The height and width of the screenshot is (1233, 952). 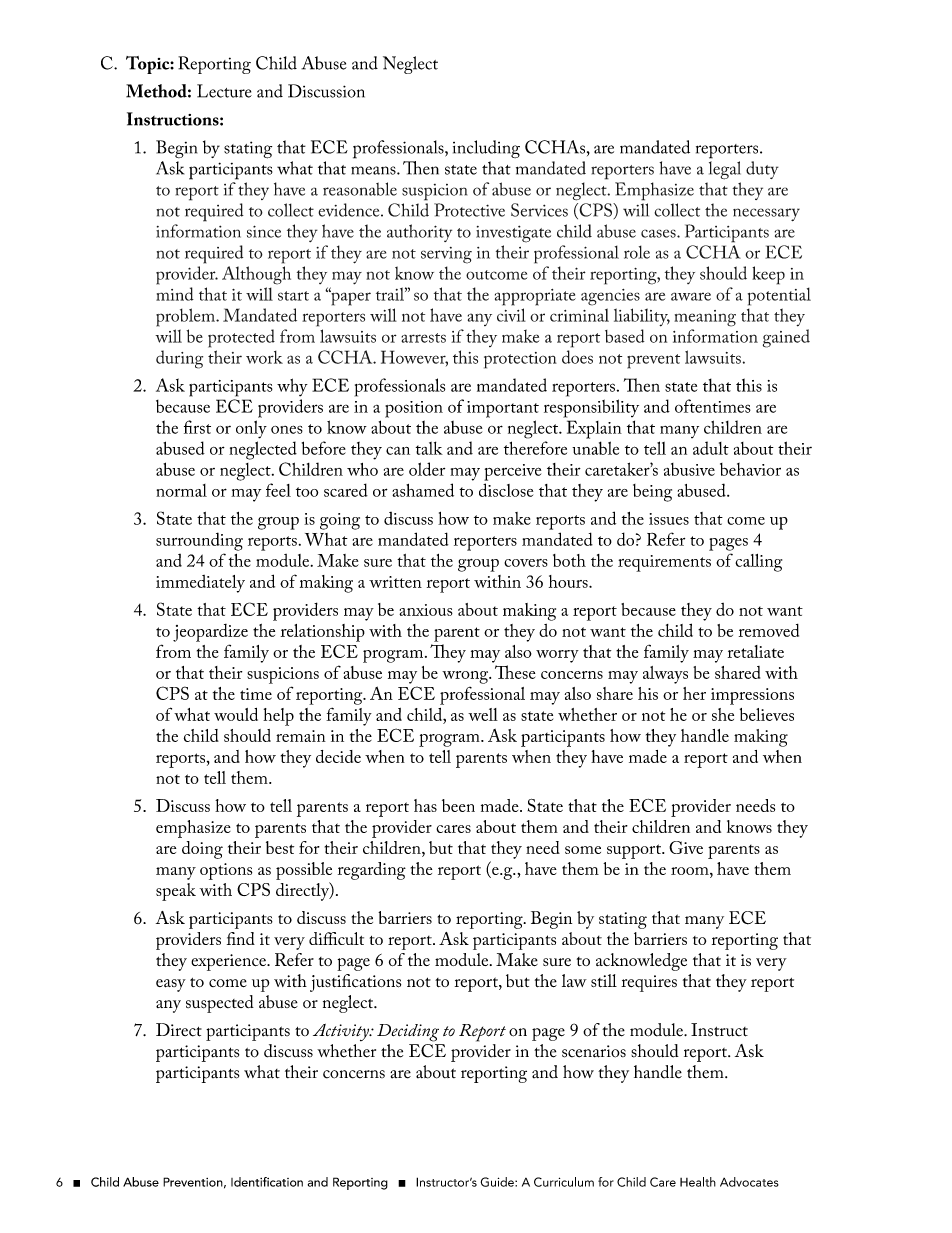 What do you see at coordinates (725, 170) in the screenshot?
I see `legal` at bounding box center [725, 170].
